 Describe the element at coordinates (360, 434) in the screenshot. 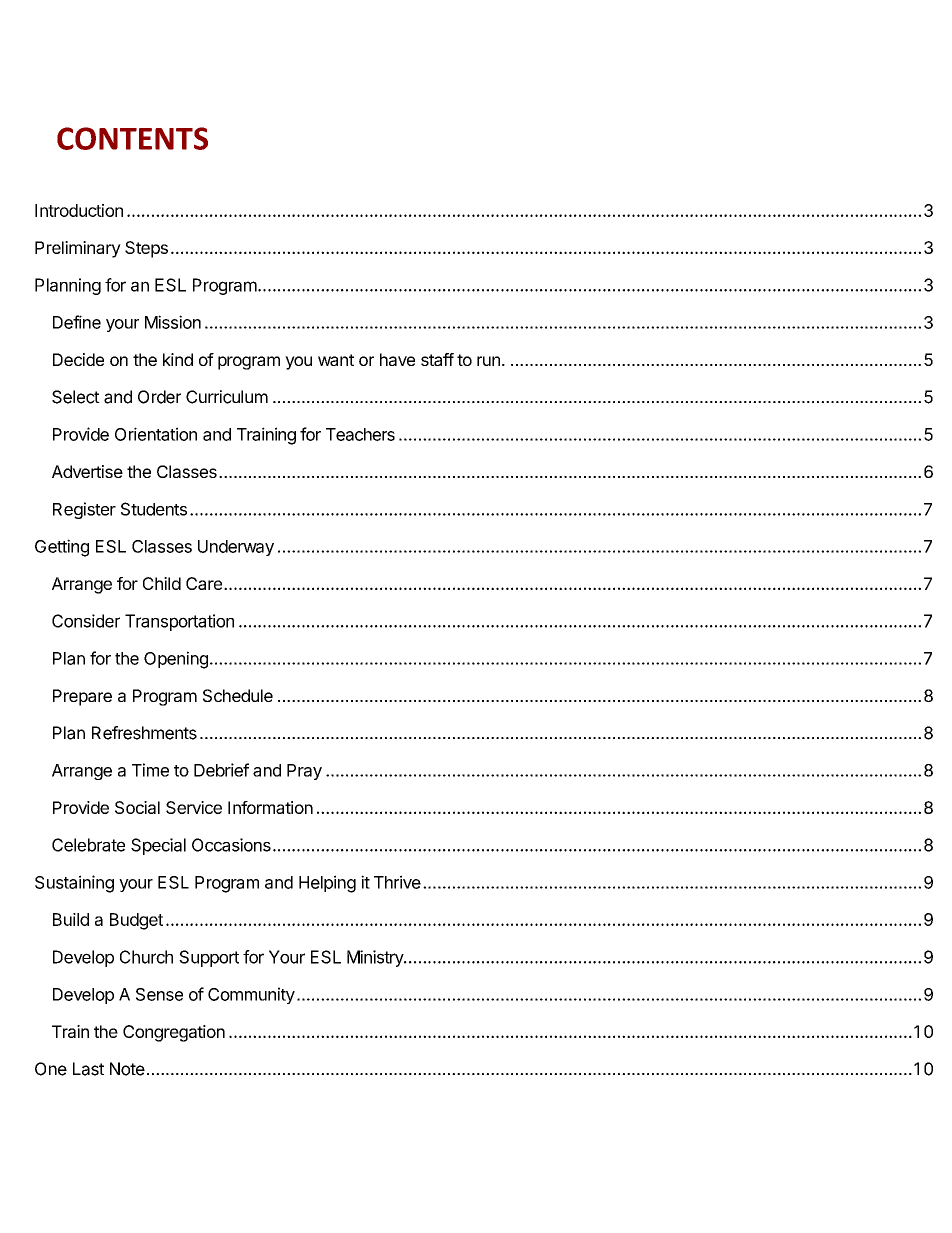

I see `Teachers` at that location.
